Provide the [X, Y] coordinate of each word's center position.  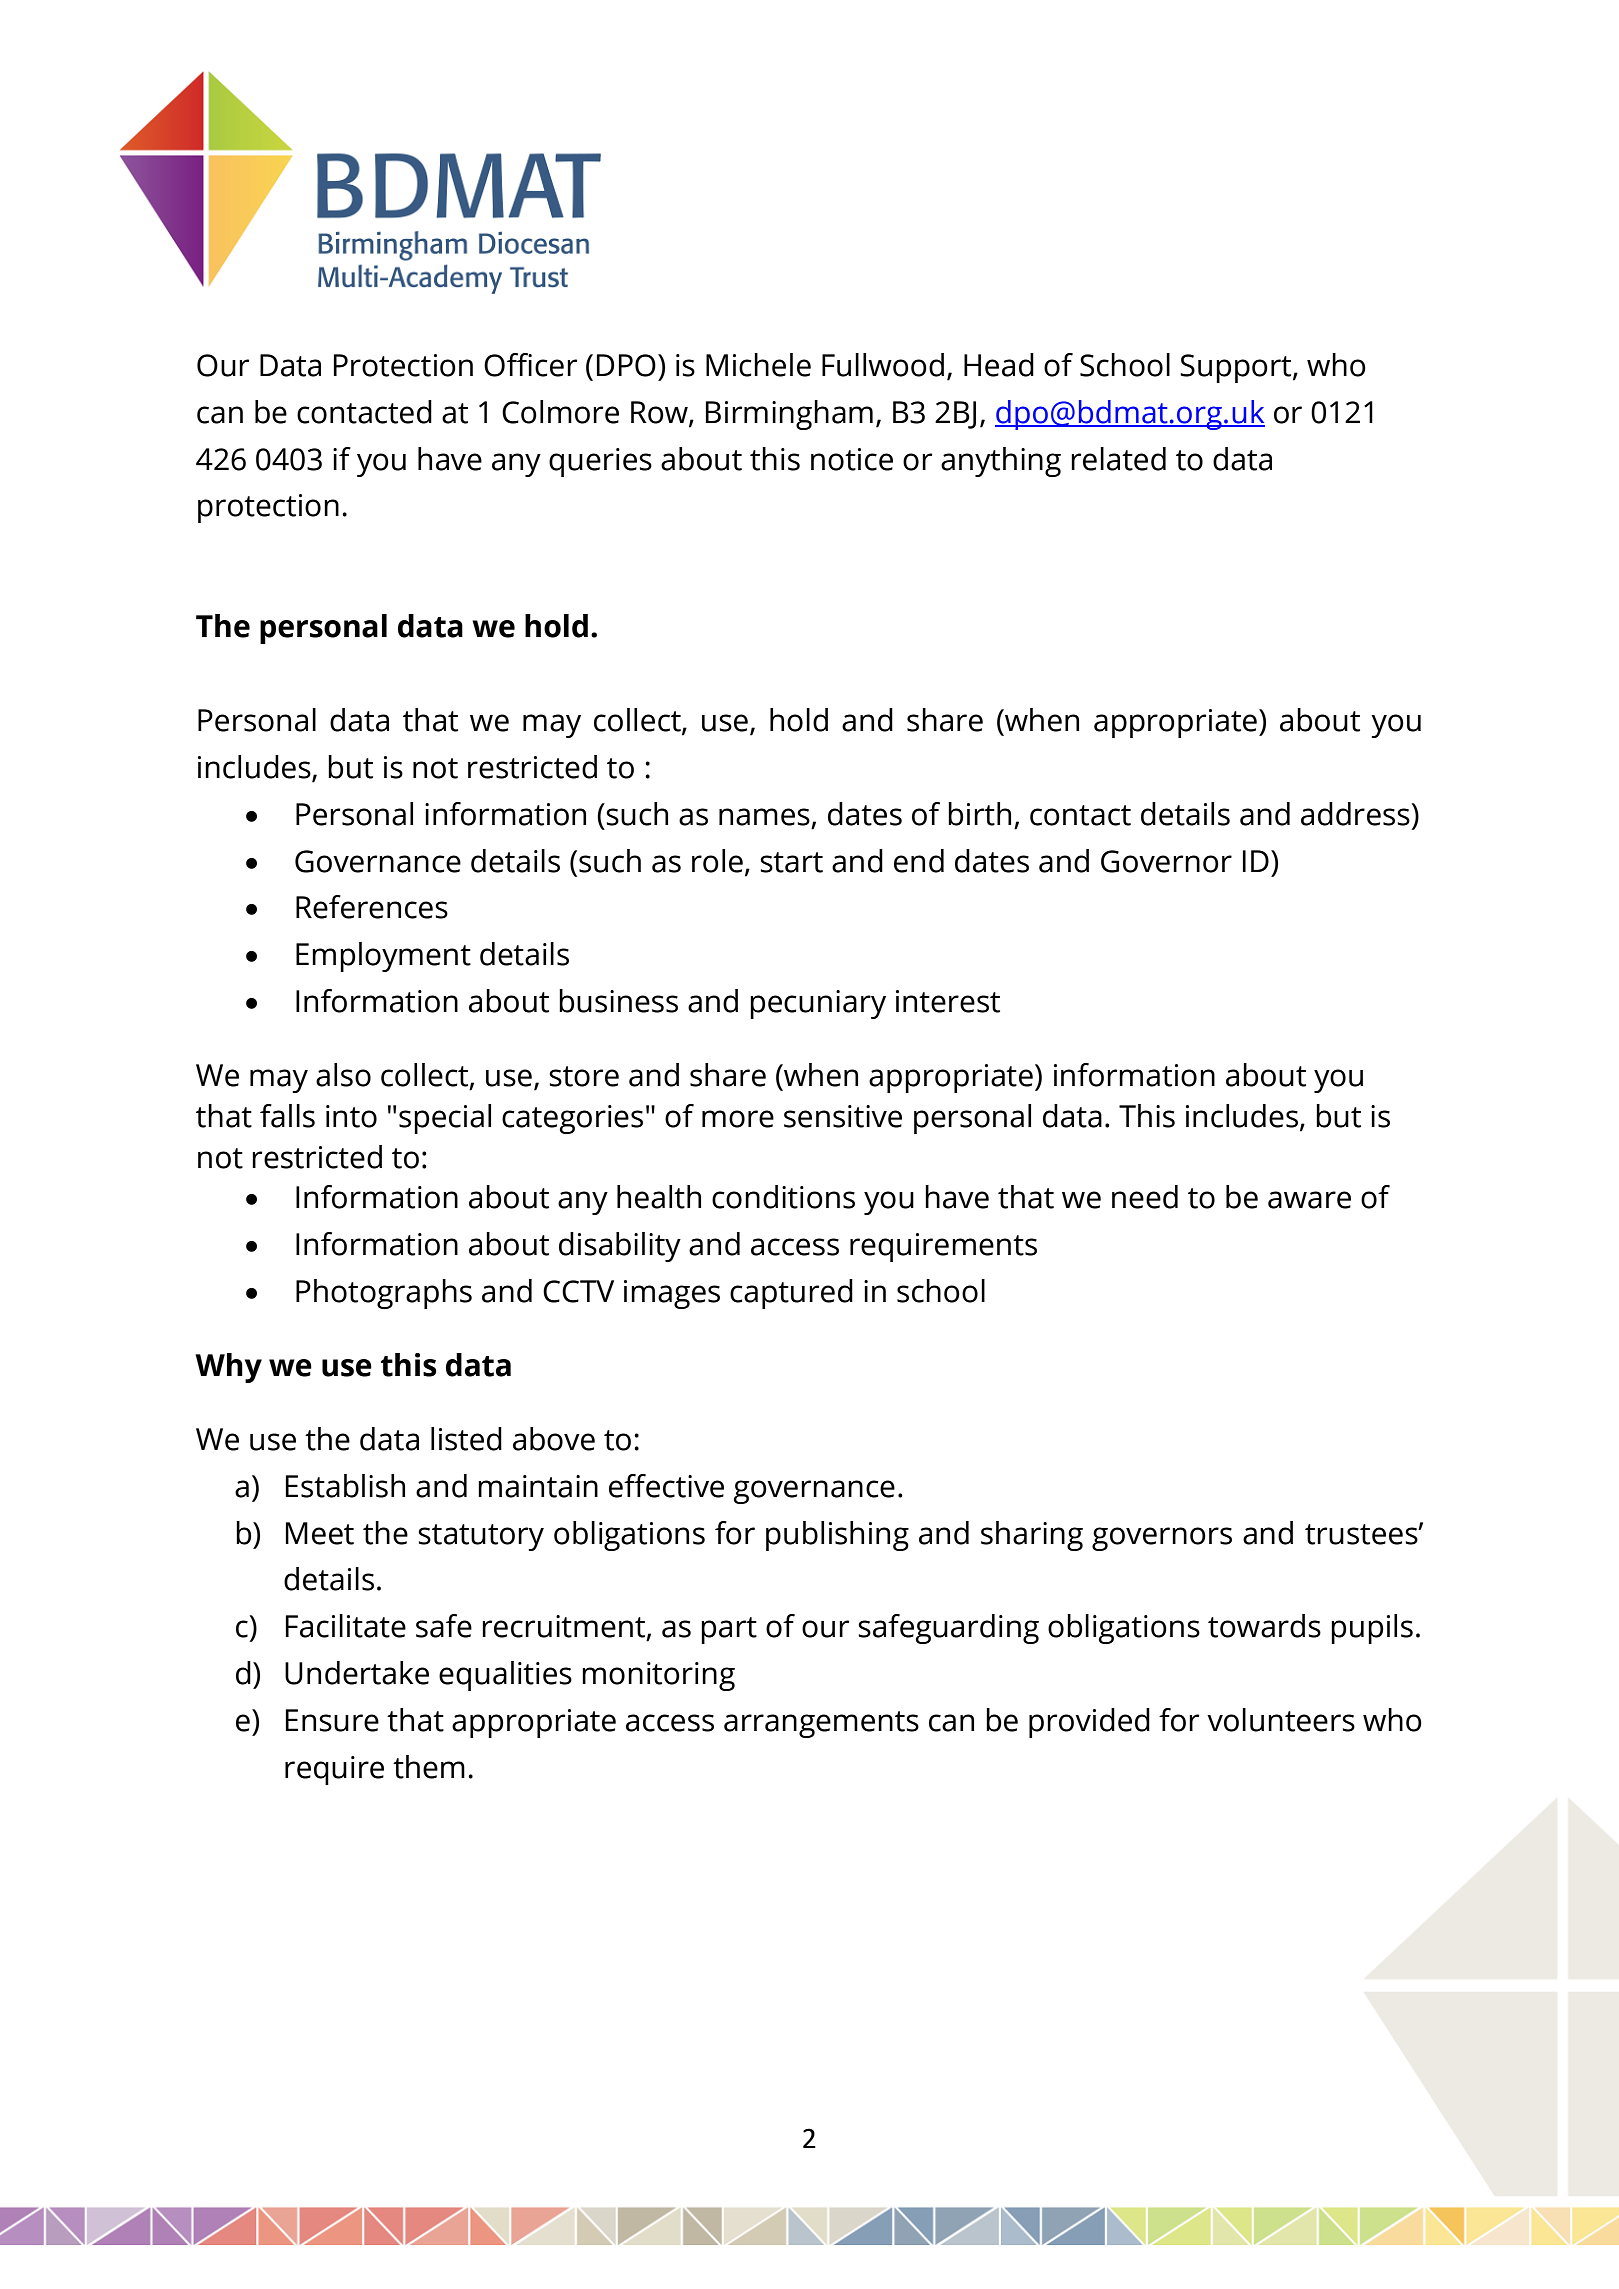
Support [1237, 368]
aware [1309, 1200]
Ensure [332, 1720]
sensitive [843, 1116]
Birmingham [789, 415]
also [343, 1075]
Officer [530, 365]
